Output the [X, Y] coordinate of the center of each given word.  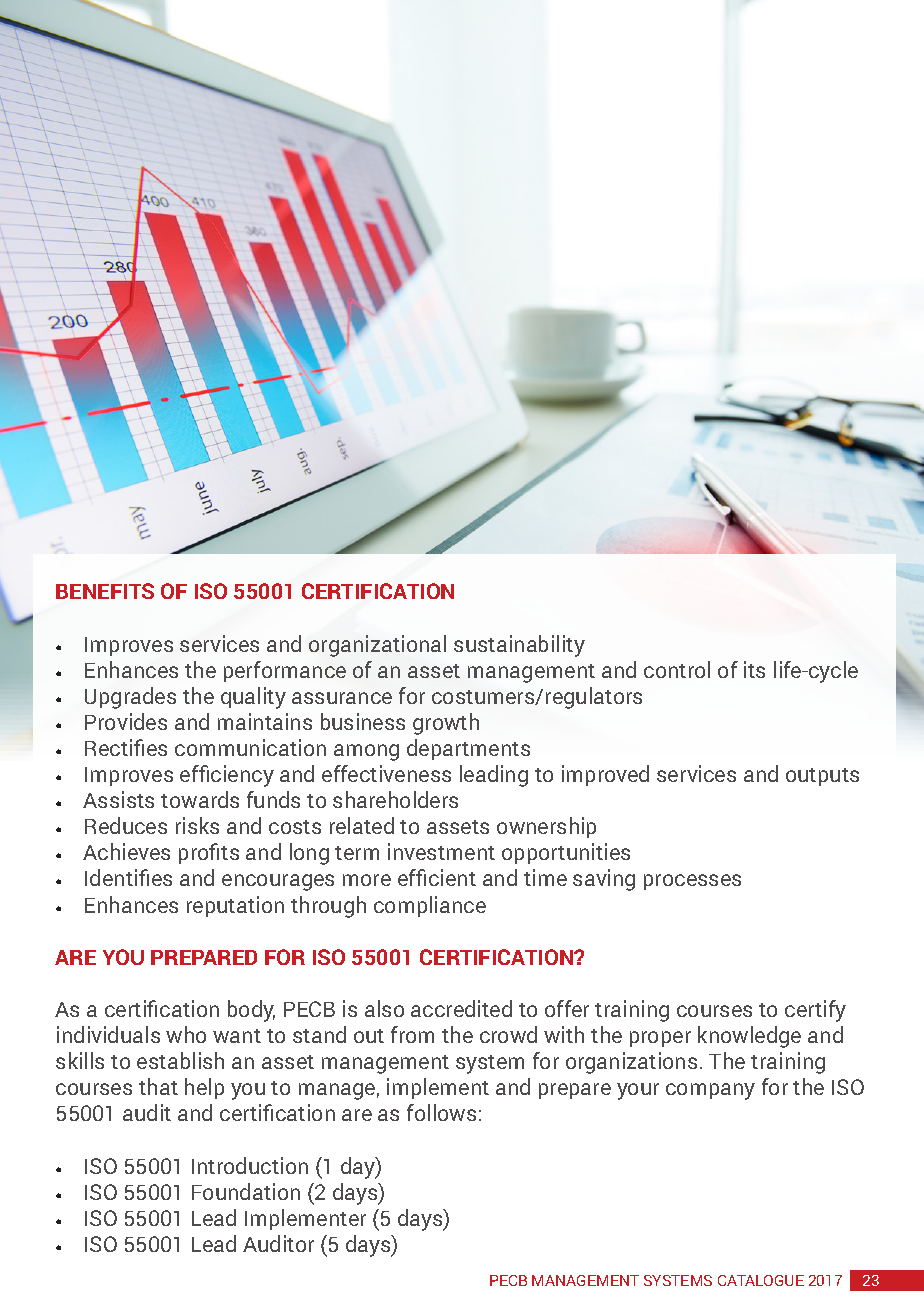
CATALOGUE [761, 1280]
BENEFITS [105, 591]
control [677, 669]
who [186, 1034]
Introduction [250, 1165]
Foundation [246, 1191]
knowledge [749, 1037]
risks [197, 825]
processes [692, 882]
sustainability [519, 646]
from [412, 1034]
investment [441, 851]
